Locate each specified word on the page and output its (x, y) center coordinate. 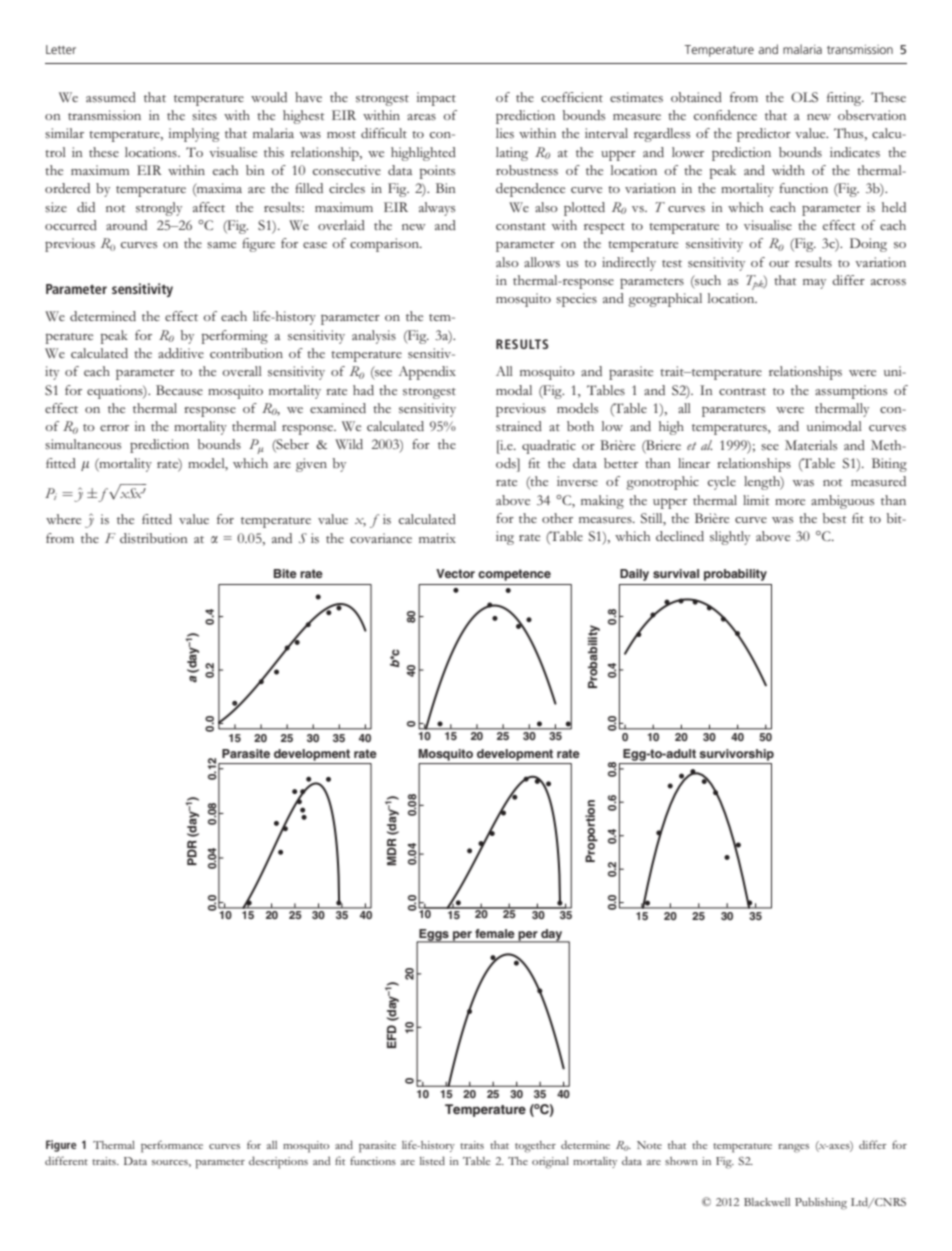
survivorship (736, 755)
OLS (804, 97)
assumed (111, 97)
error (114, 428)
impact (436, 99)
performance (172, 1146)
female (495, 933)
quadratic (549, 447)
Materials (811, 445)
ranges (793, 1148)
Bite (285, 573)
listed (432, 1160)
